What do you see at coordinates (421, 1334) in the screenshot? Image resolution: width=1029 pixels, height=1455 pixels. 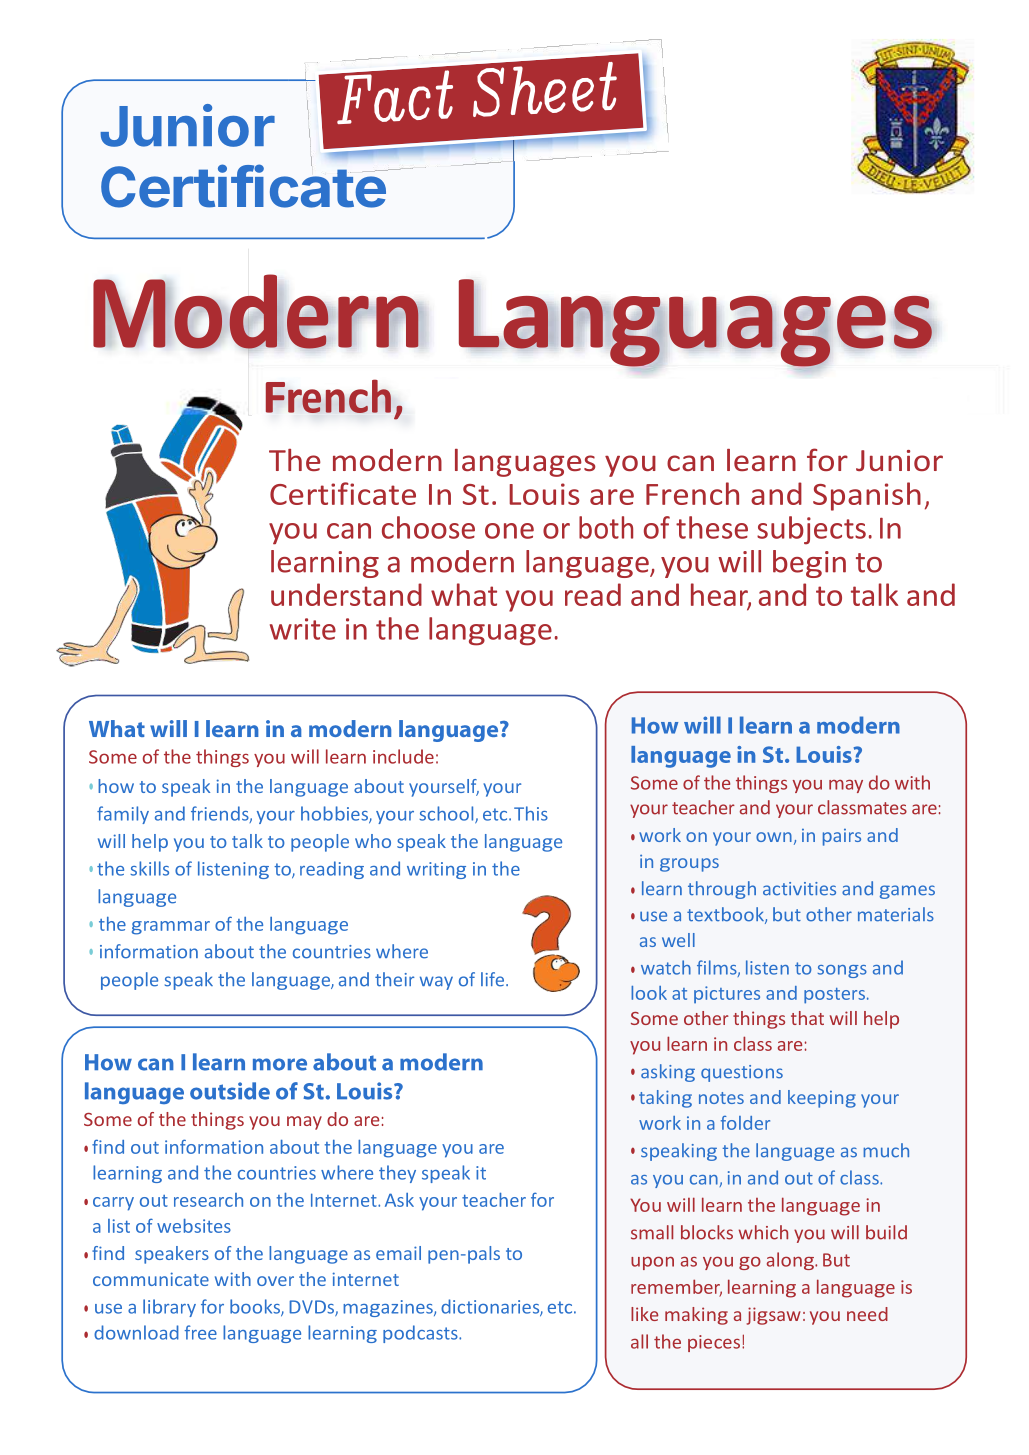 I see `podcasts` at bounding box center [421, 1334].
